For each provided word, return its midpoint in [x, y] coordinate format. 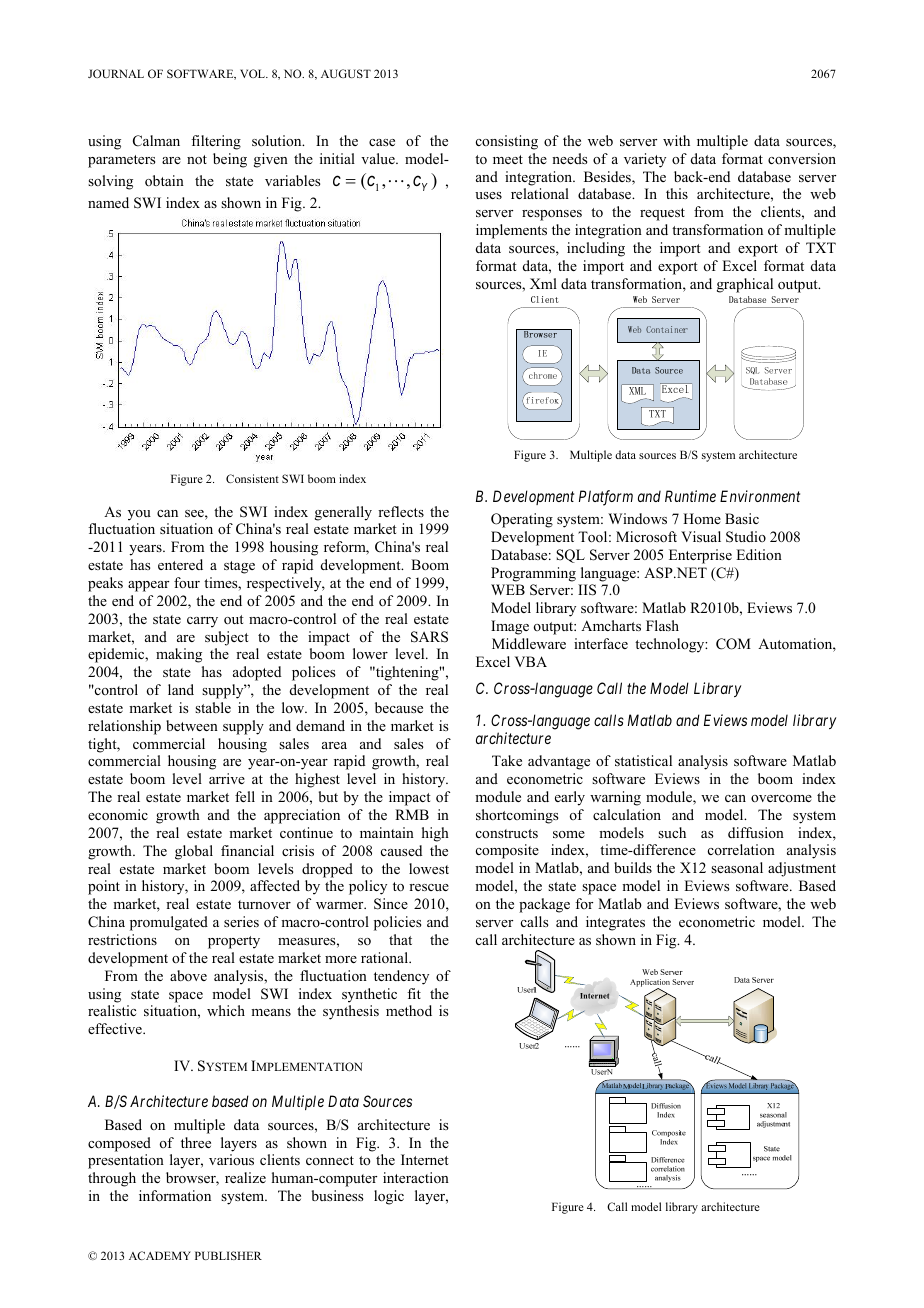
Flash [662, 625]
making [179, 655]
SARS [429, 637]
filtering [216, 142]
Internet [425, 1159]
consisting [507, 142]
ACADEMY [160, 1255]
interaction [416, 1177]
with [676, 140]
